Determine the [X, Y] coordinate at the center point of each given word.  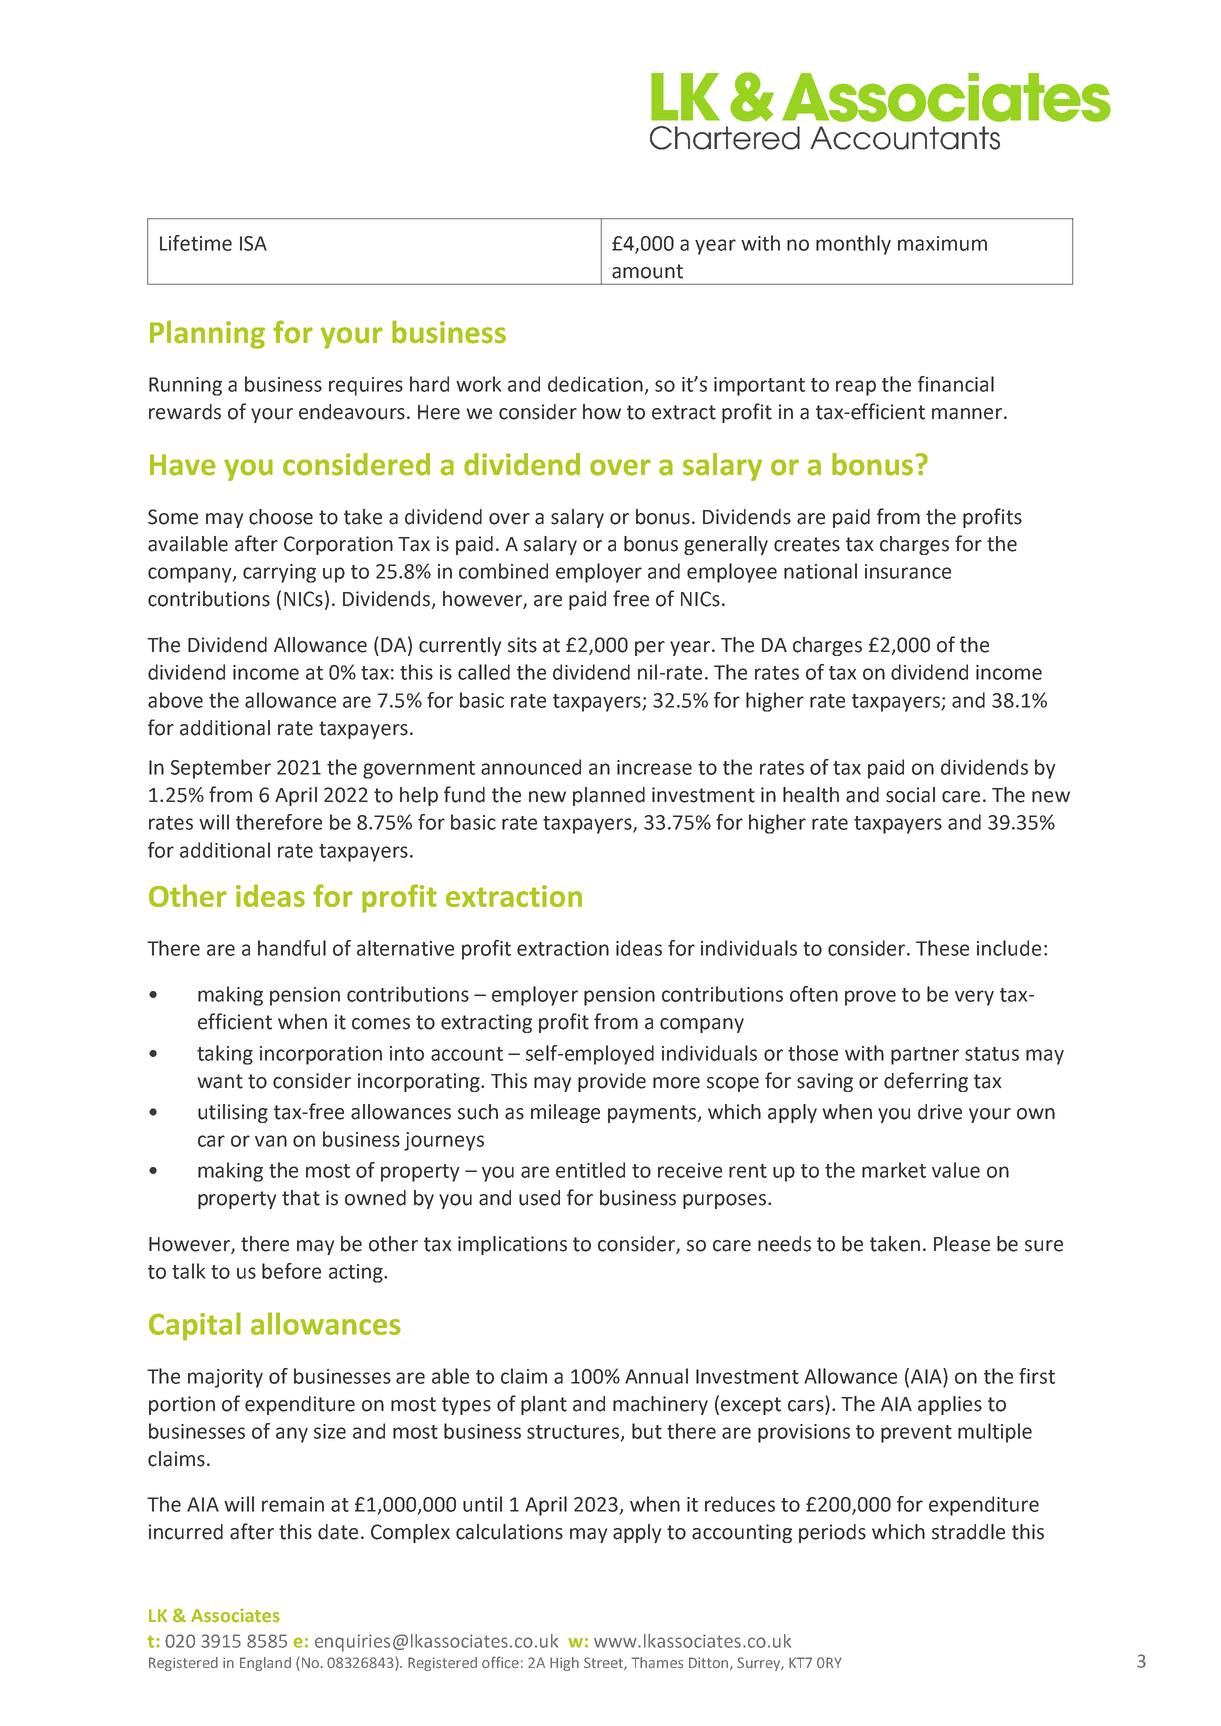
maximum [942, 243]
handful [292, 948]
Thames [657, 1663]
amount [647, 271]
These [942, 948]
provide [612, 1082]
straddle [968, 1532]
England [265, 1664]
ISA [253, 243]
